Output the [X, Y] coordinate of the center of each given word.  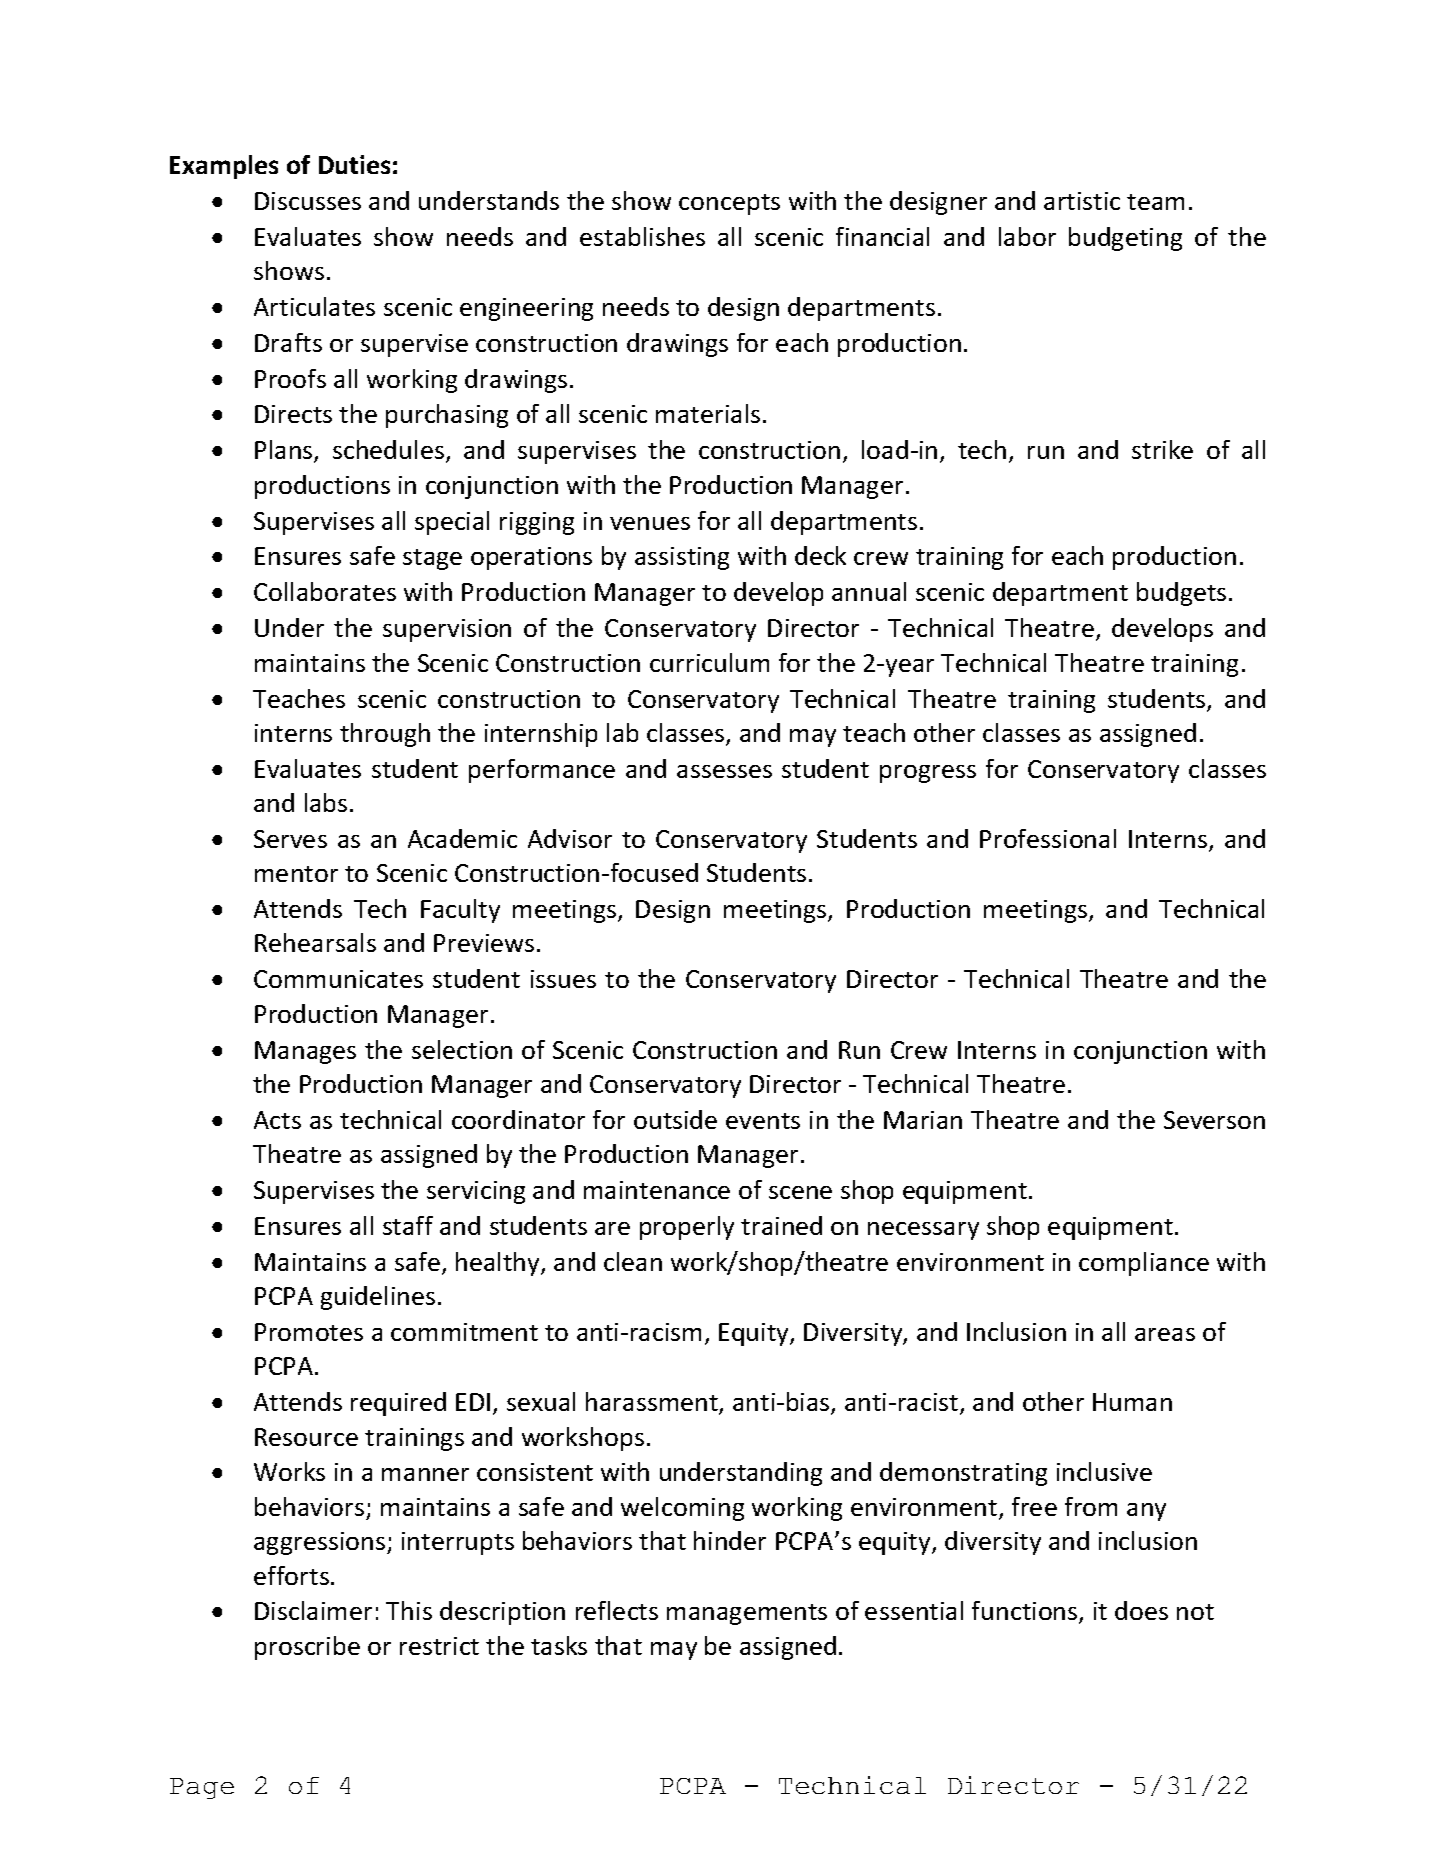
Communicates [338, 979]
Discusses [308, 201]
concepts [729, 204]
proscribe [307, 1648]
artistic [1082, 201]
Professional [1048, 838]
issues [563, 979]
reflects [617, 1610]
